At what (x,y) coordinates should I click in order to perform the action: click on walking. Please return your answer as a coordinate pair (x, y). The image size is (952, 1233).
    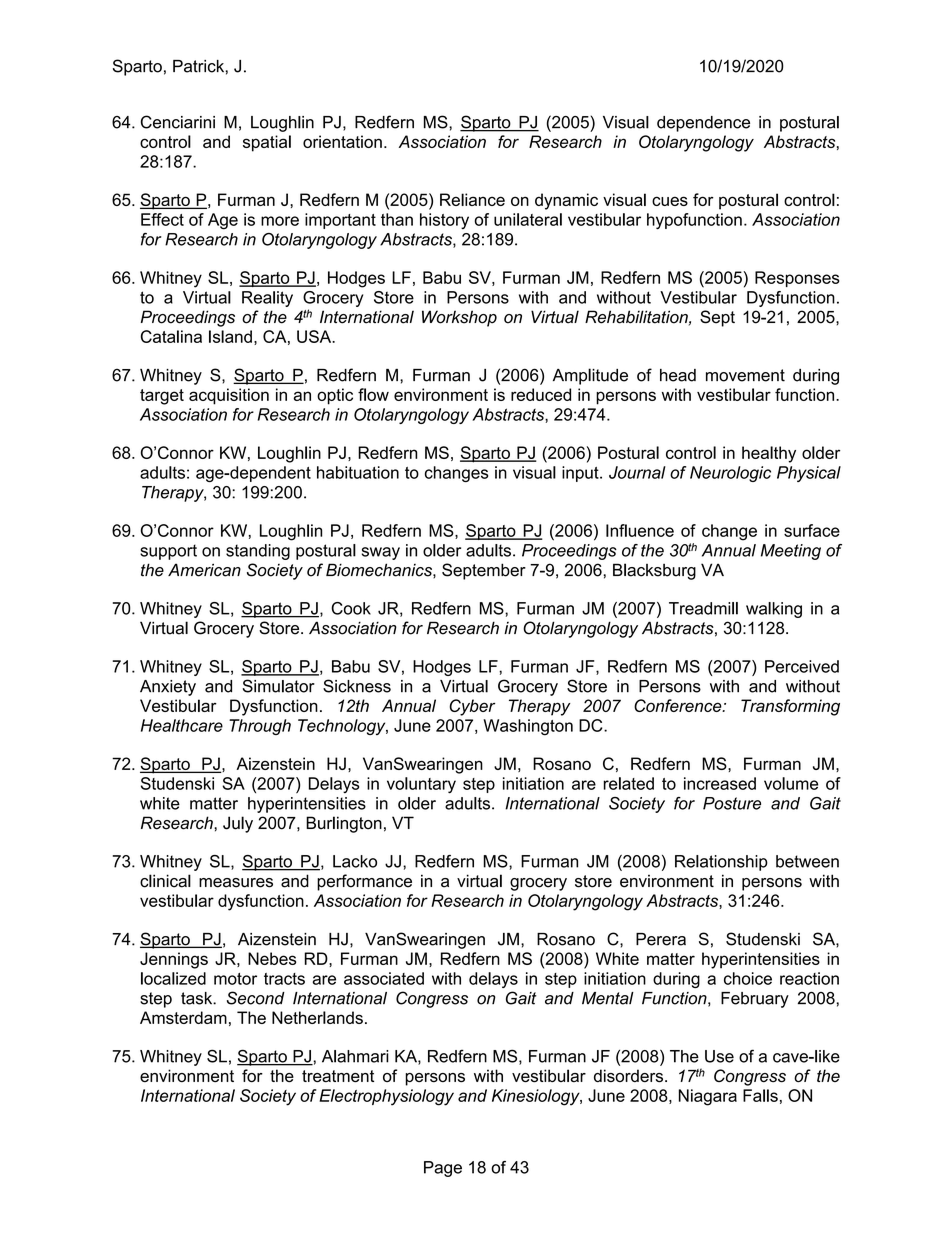
    Looking at the image, I should click on (774, 610).
